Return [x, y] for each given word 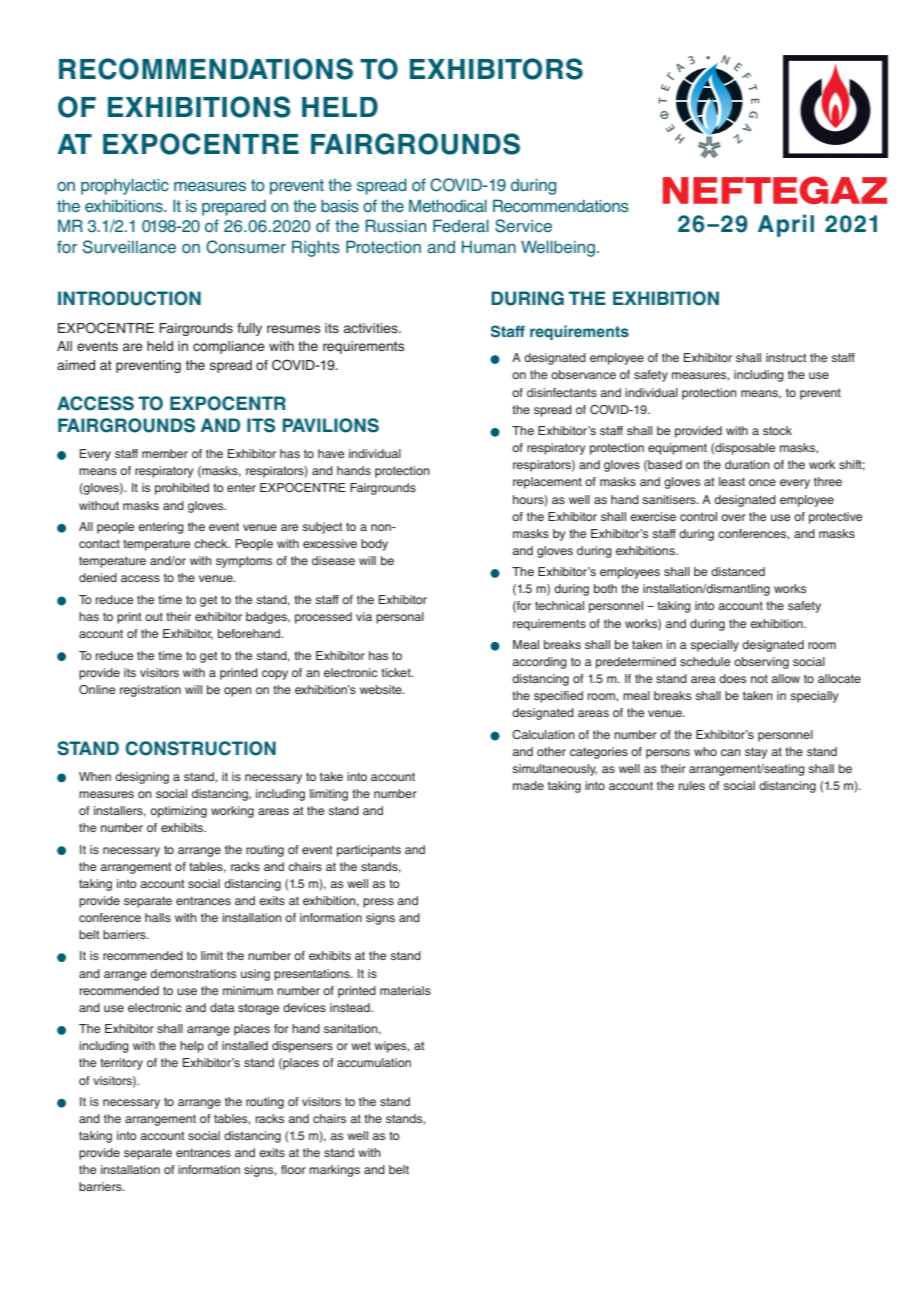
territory [121, 1064]
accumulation [374, 1062]
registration [150, 691]
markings [334, 1171]
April [786, 225]
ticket [397, 672]
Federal [461, 226]
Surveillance [129, 247]
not [759, 678]
